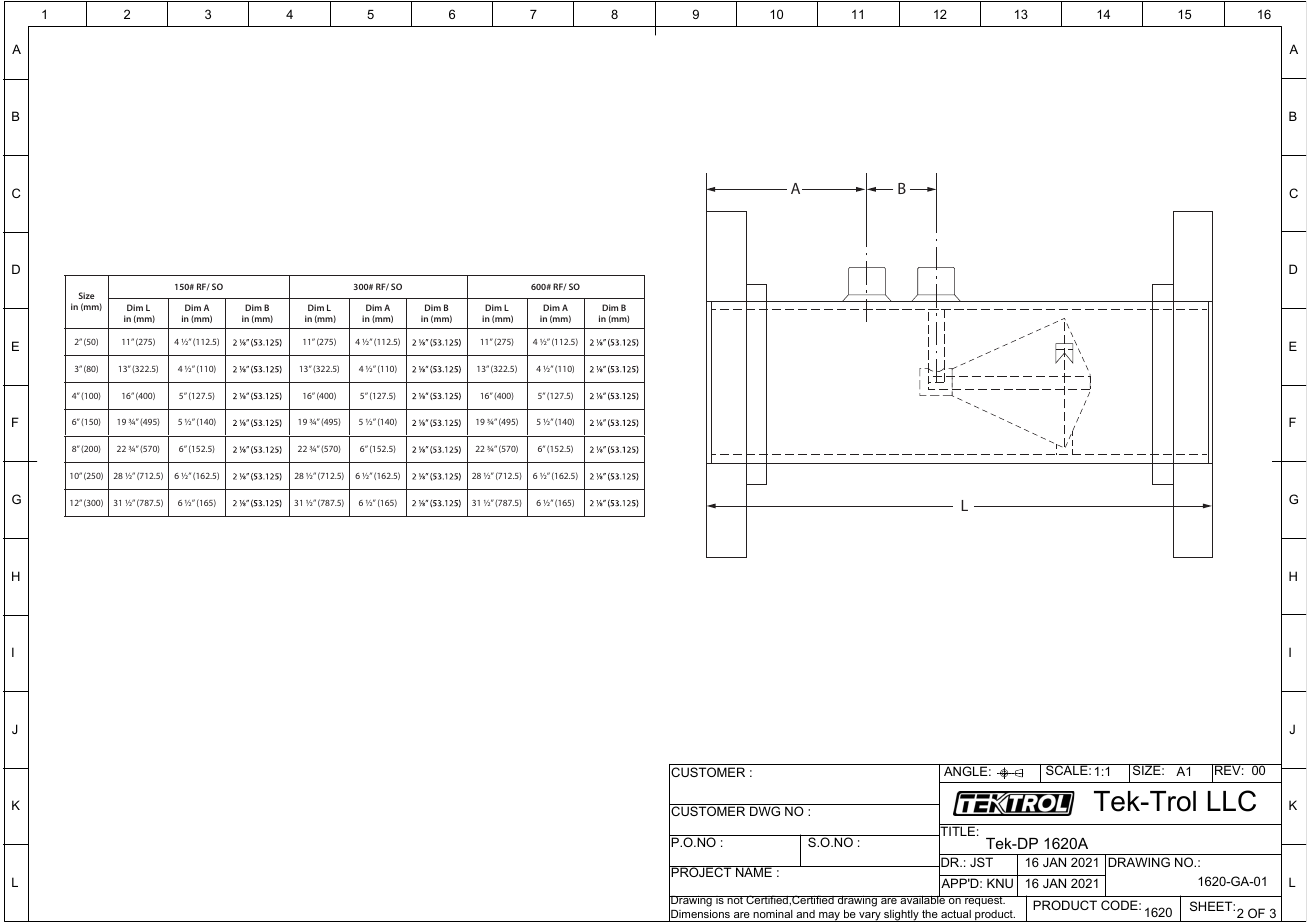 This screenshot has height=924, width=1309. Describe the element at coordinates (754, 871) in the screenshot. I see `NAME` at that location.
